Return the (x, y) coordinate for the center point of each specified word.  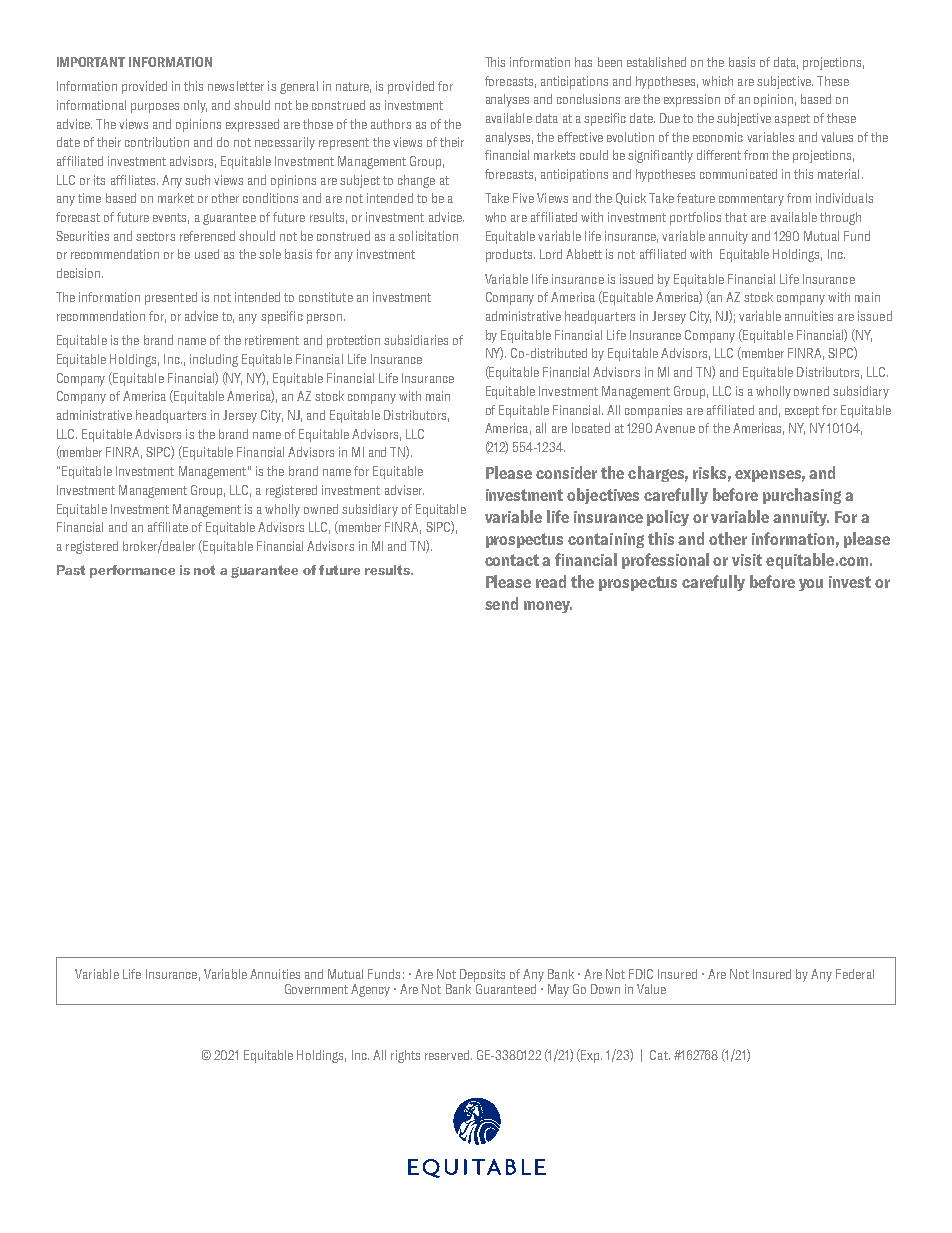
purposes (155, 108)
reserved (448, 1055)
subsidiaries (416, 340)
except (802, 412)
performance (132, 571)
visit (747, 560)
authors (391, 124)
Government (316, 989)
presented (171, 298)
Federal (855, 974)
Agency (370, 990)
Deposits (482, 975)
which (717, 81)
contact (512, 560)
